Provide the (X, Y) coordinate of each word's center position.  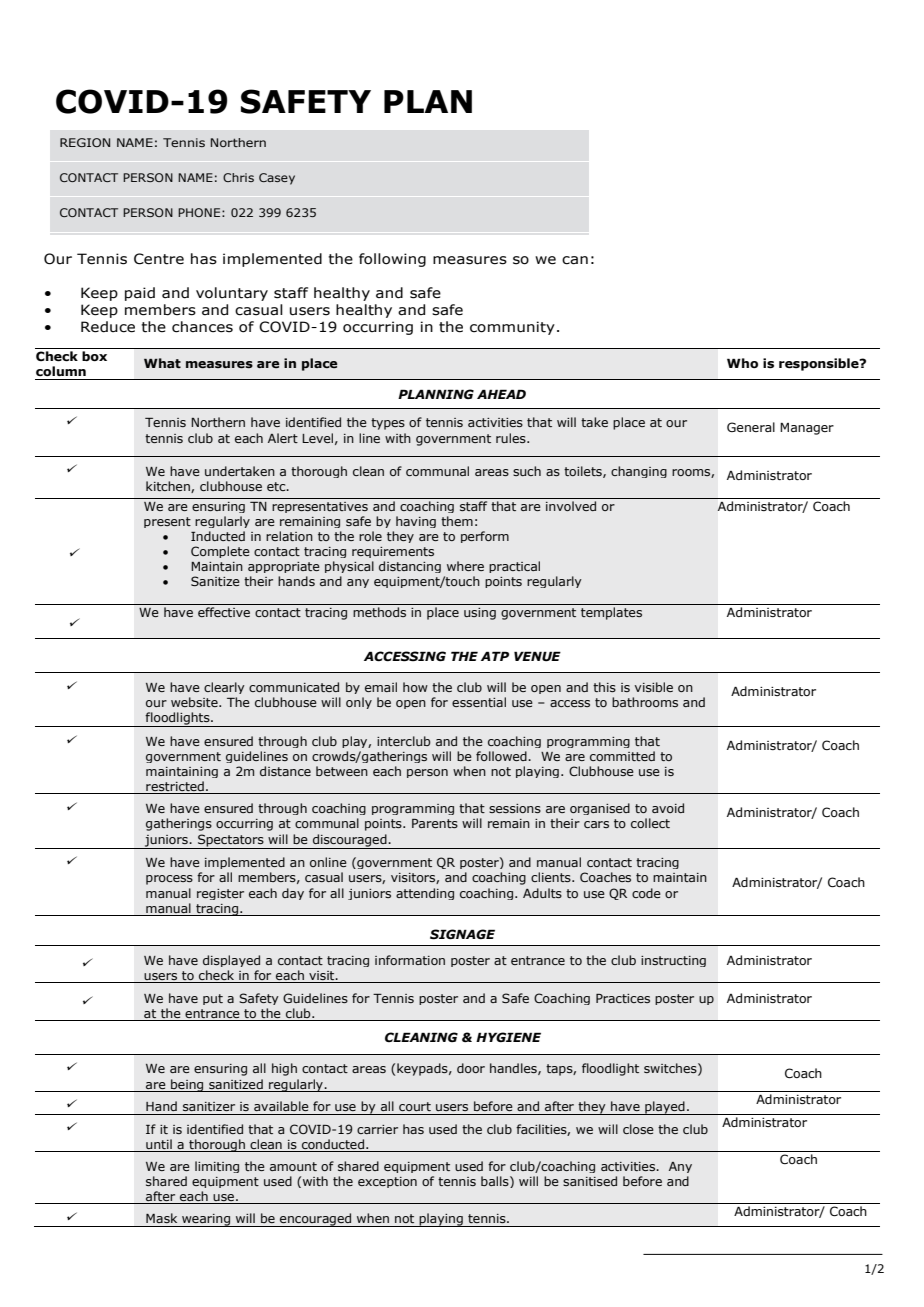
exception (387, 1182)
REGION (85, 142)
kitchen (169, 487)
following (392, 260)
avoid (668, 808)
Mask (161, 1218)
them (457, 521)
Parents (435, 823)
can (575, 260)
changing (639, 472)
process (169, 880)
